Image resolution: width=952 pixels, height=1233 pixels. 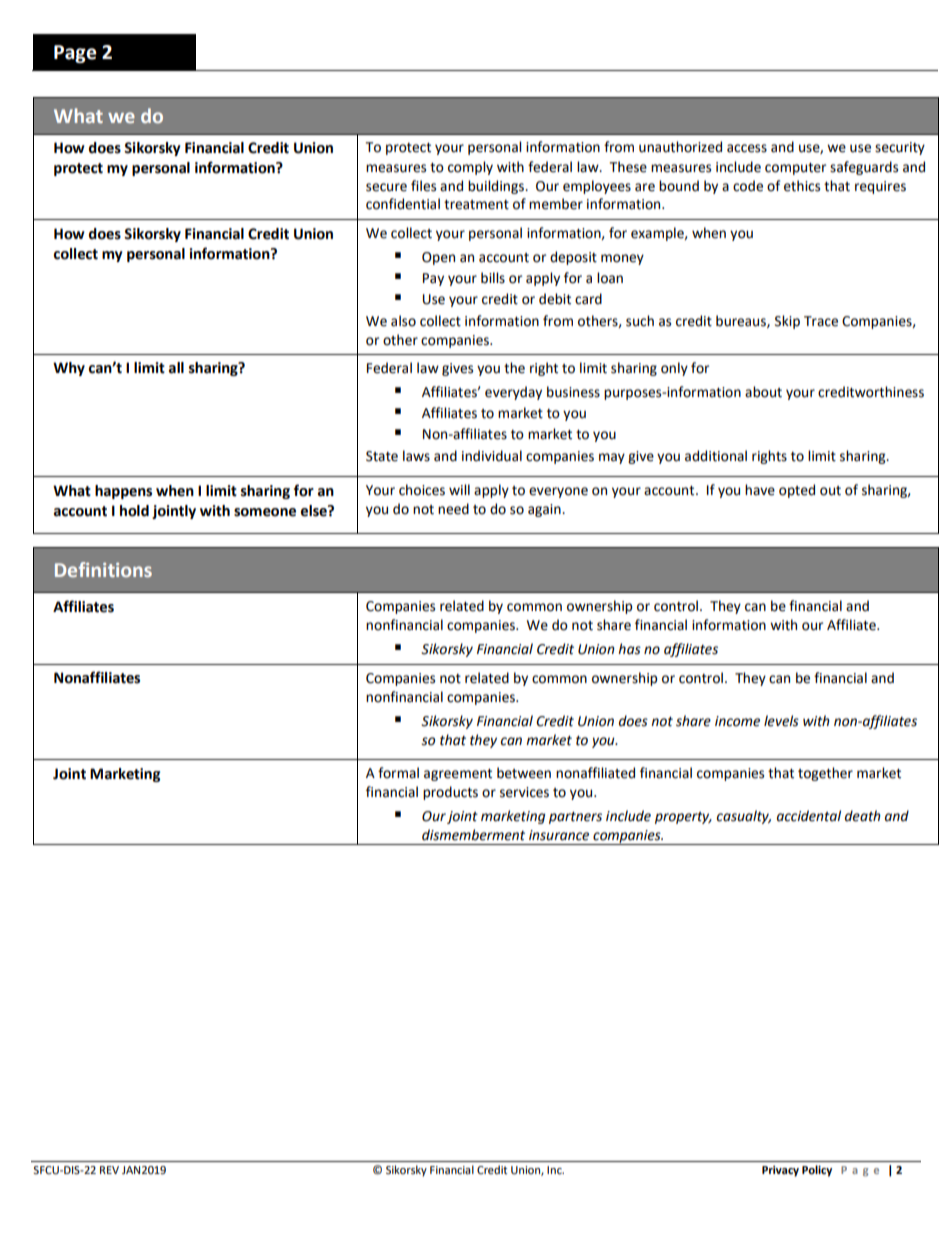 I want to click on access, so click(x=747, y=148).
